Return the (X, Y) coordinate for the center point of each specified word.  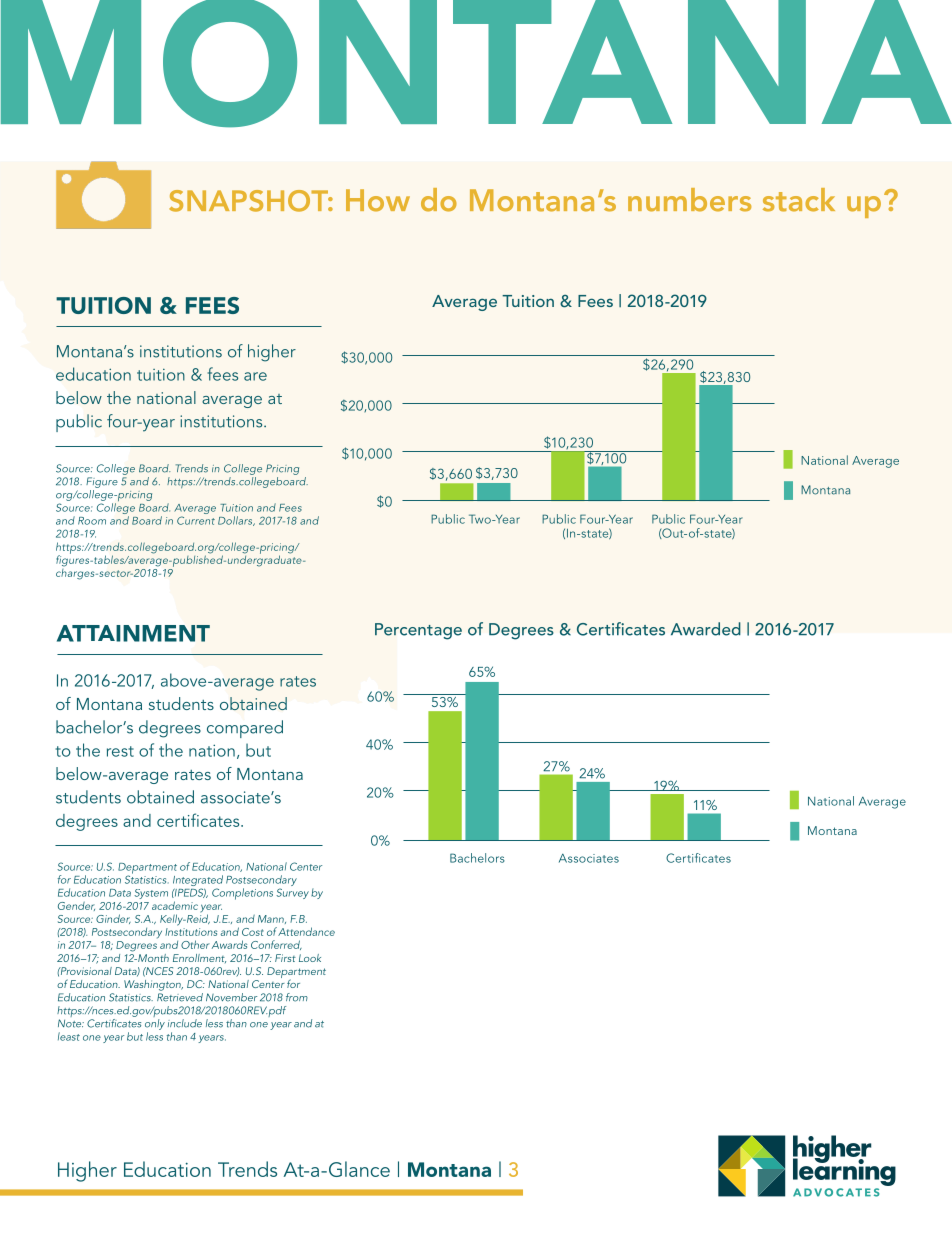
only (155, 1023)
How (378, 200)
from (297, 997)
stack (799, 200)
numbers (689, 200)
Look (310, 958)
